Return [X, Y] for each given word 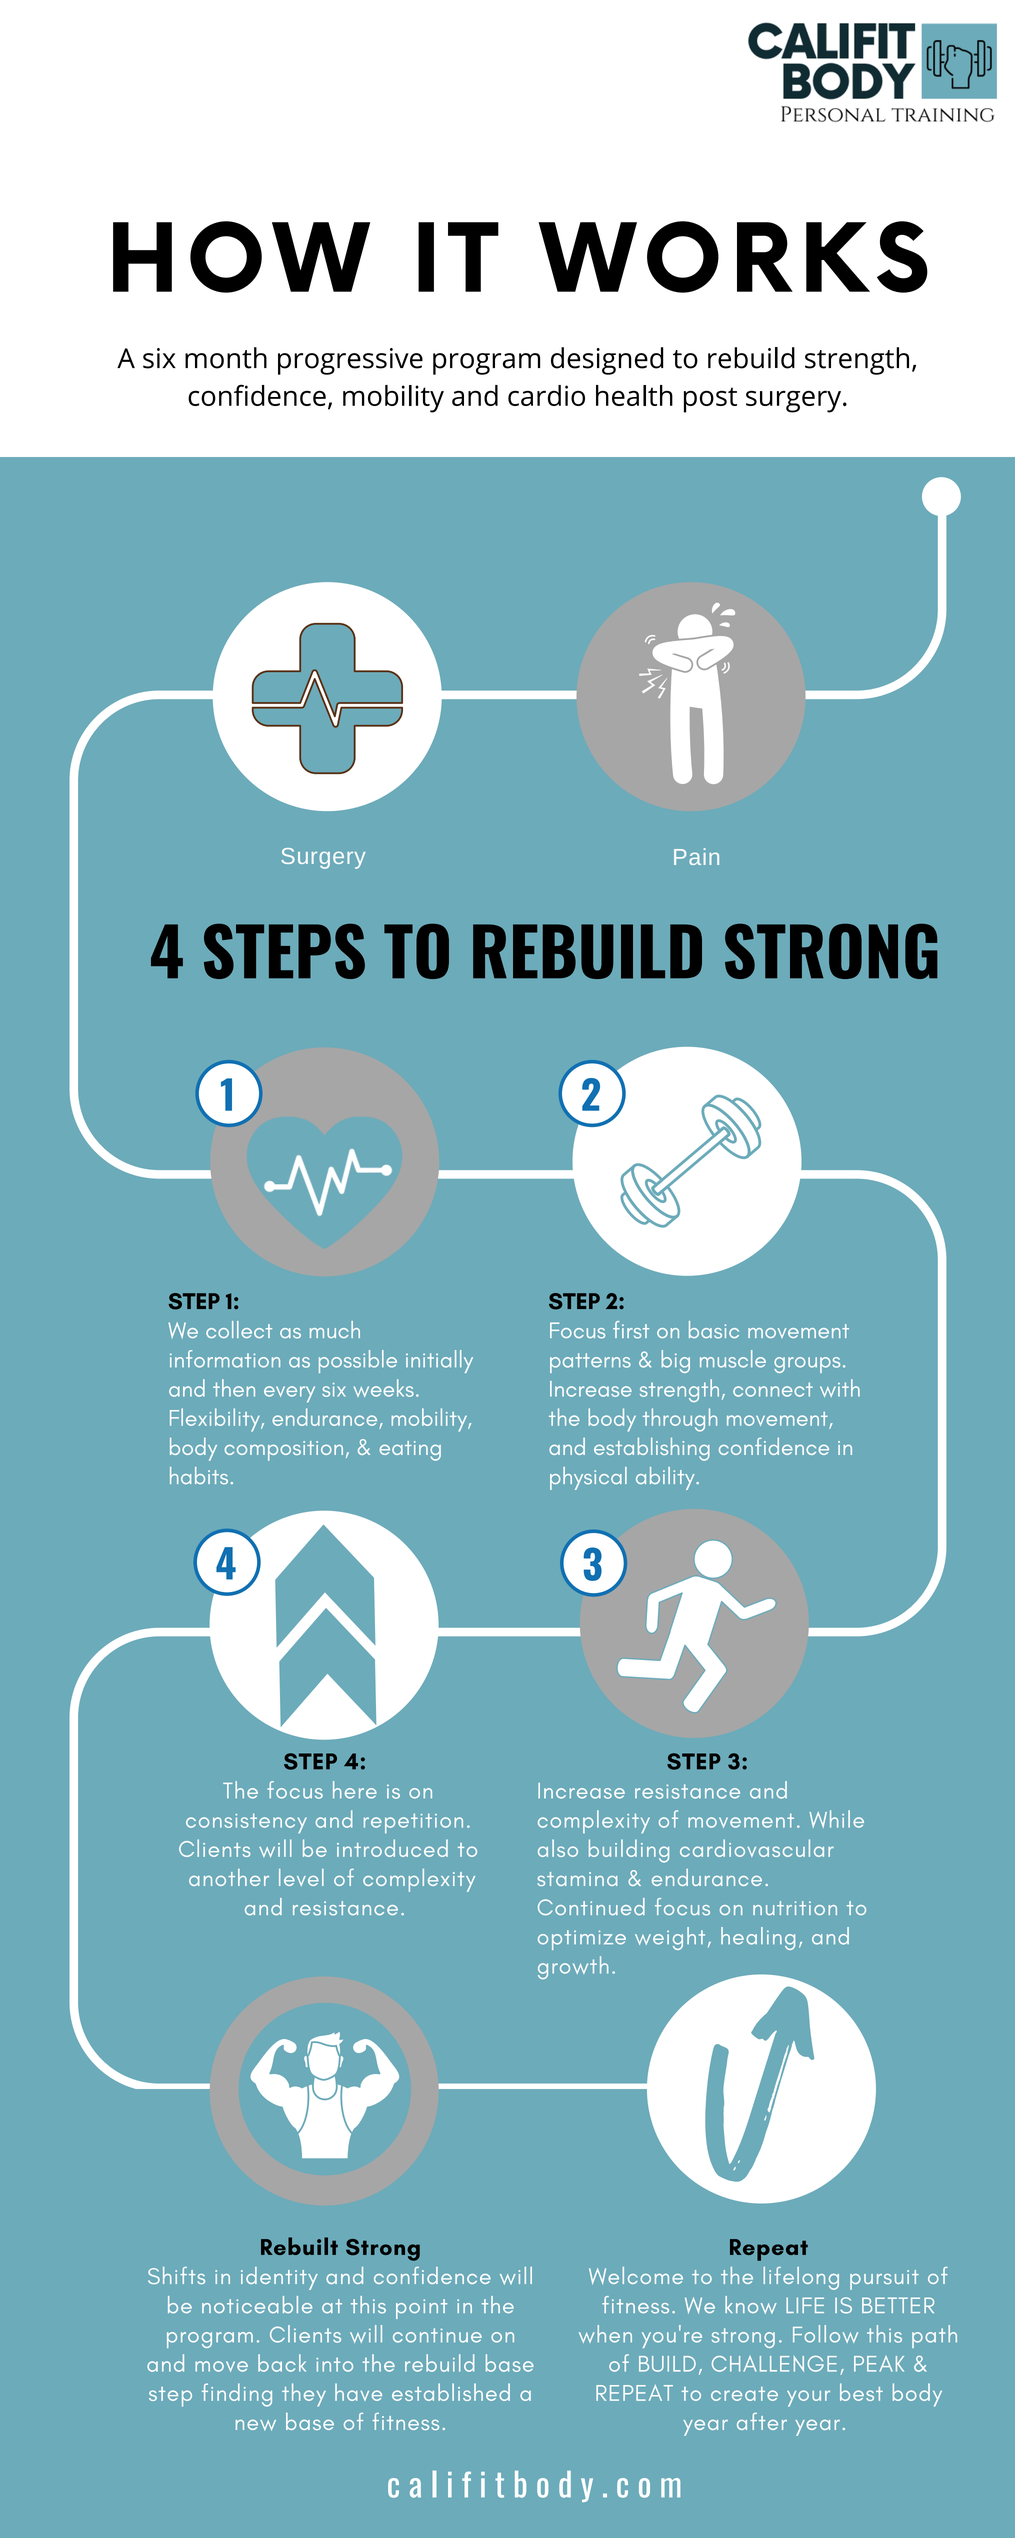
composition [284, 1451]
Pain [696, 856]
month [226, 358]
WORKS [733, 257]
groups [807, 1365]
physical [588, 1478]
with [840, 1388]
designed [607, 361]
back [282, 2363]
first [631, 1330]
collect [239, 1329]
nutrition [795, 1908]
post [710, 400]
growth [573, 1967]
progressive [350, 361]
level [301, 1877]
